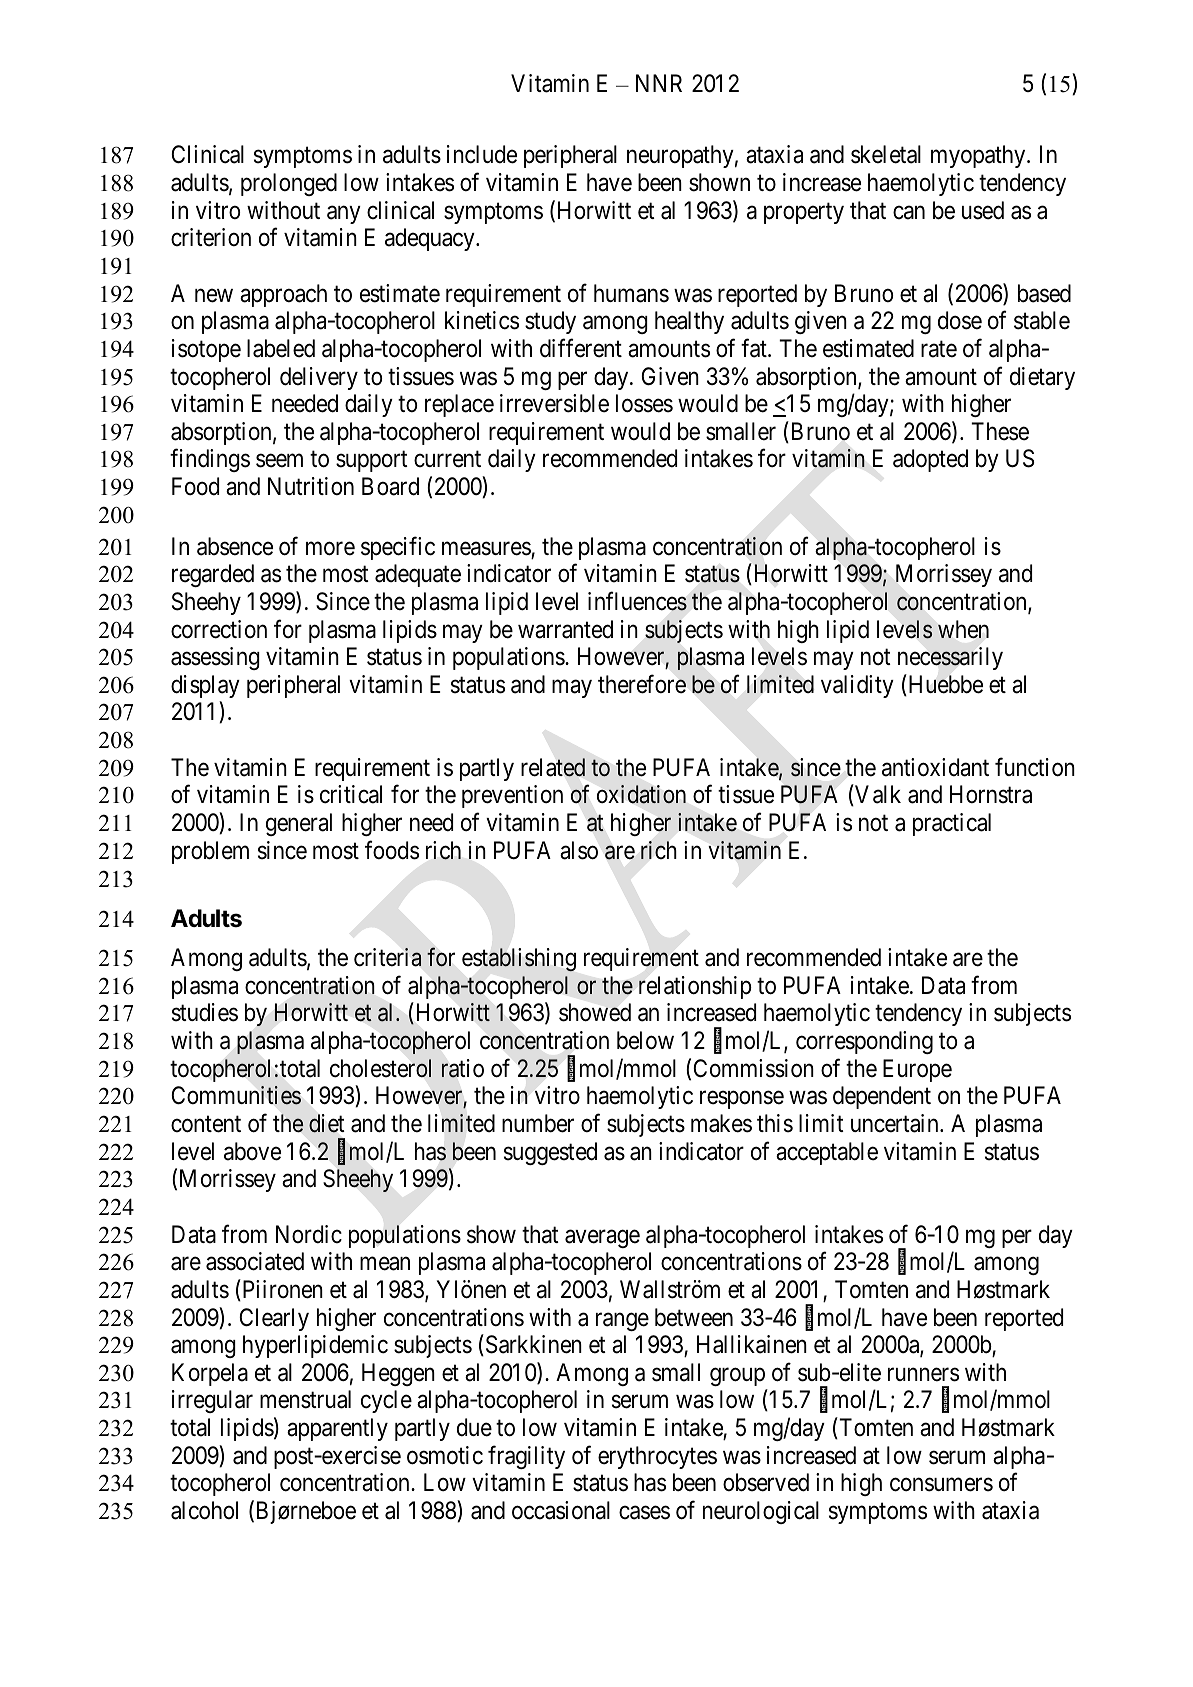 The height and width of the screenshot is (1687, 1193). I want to click on NNR, so click(659, 83).
